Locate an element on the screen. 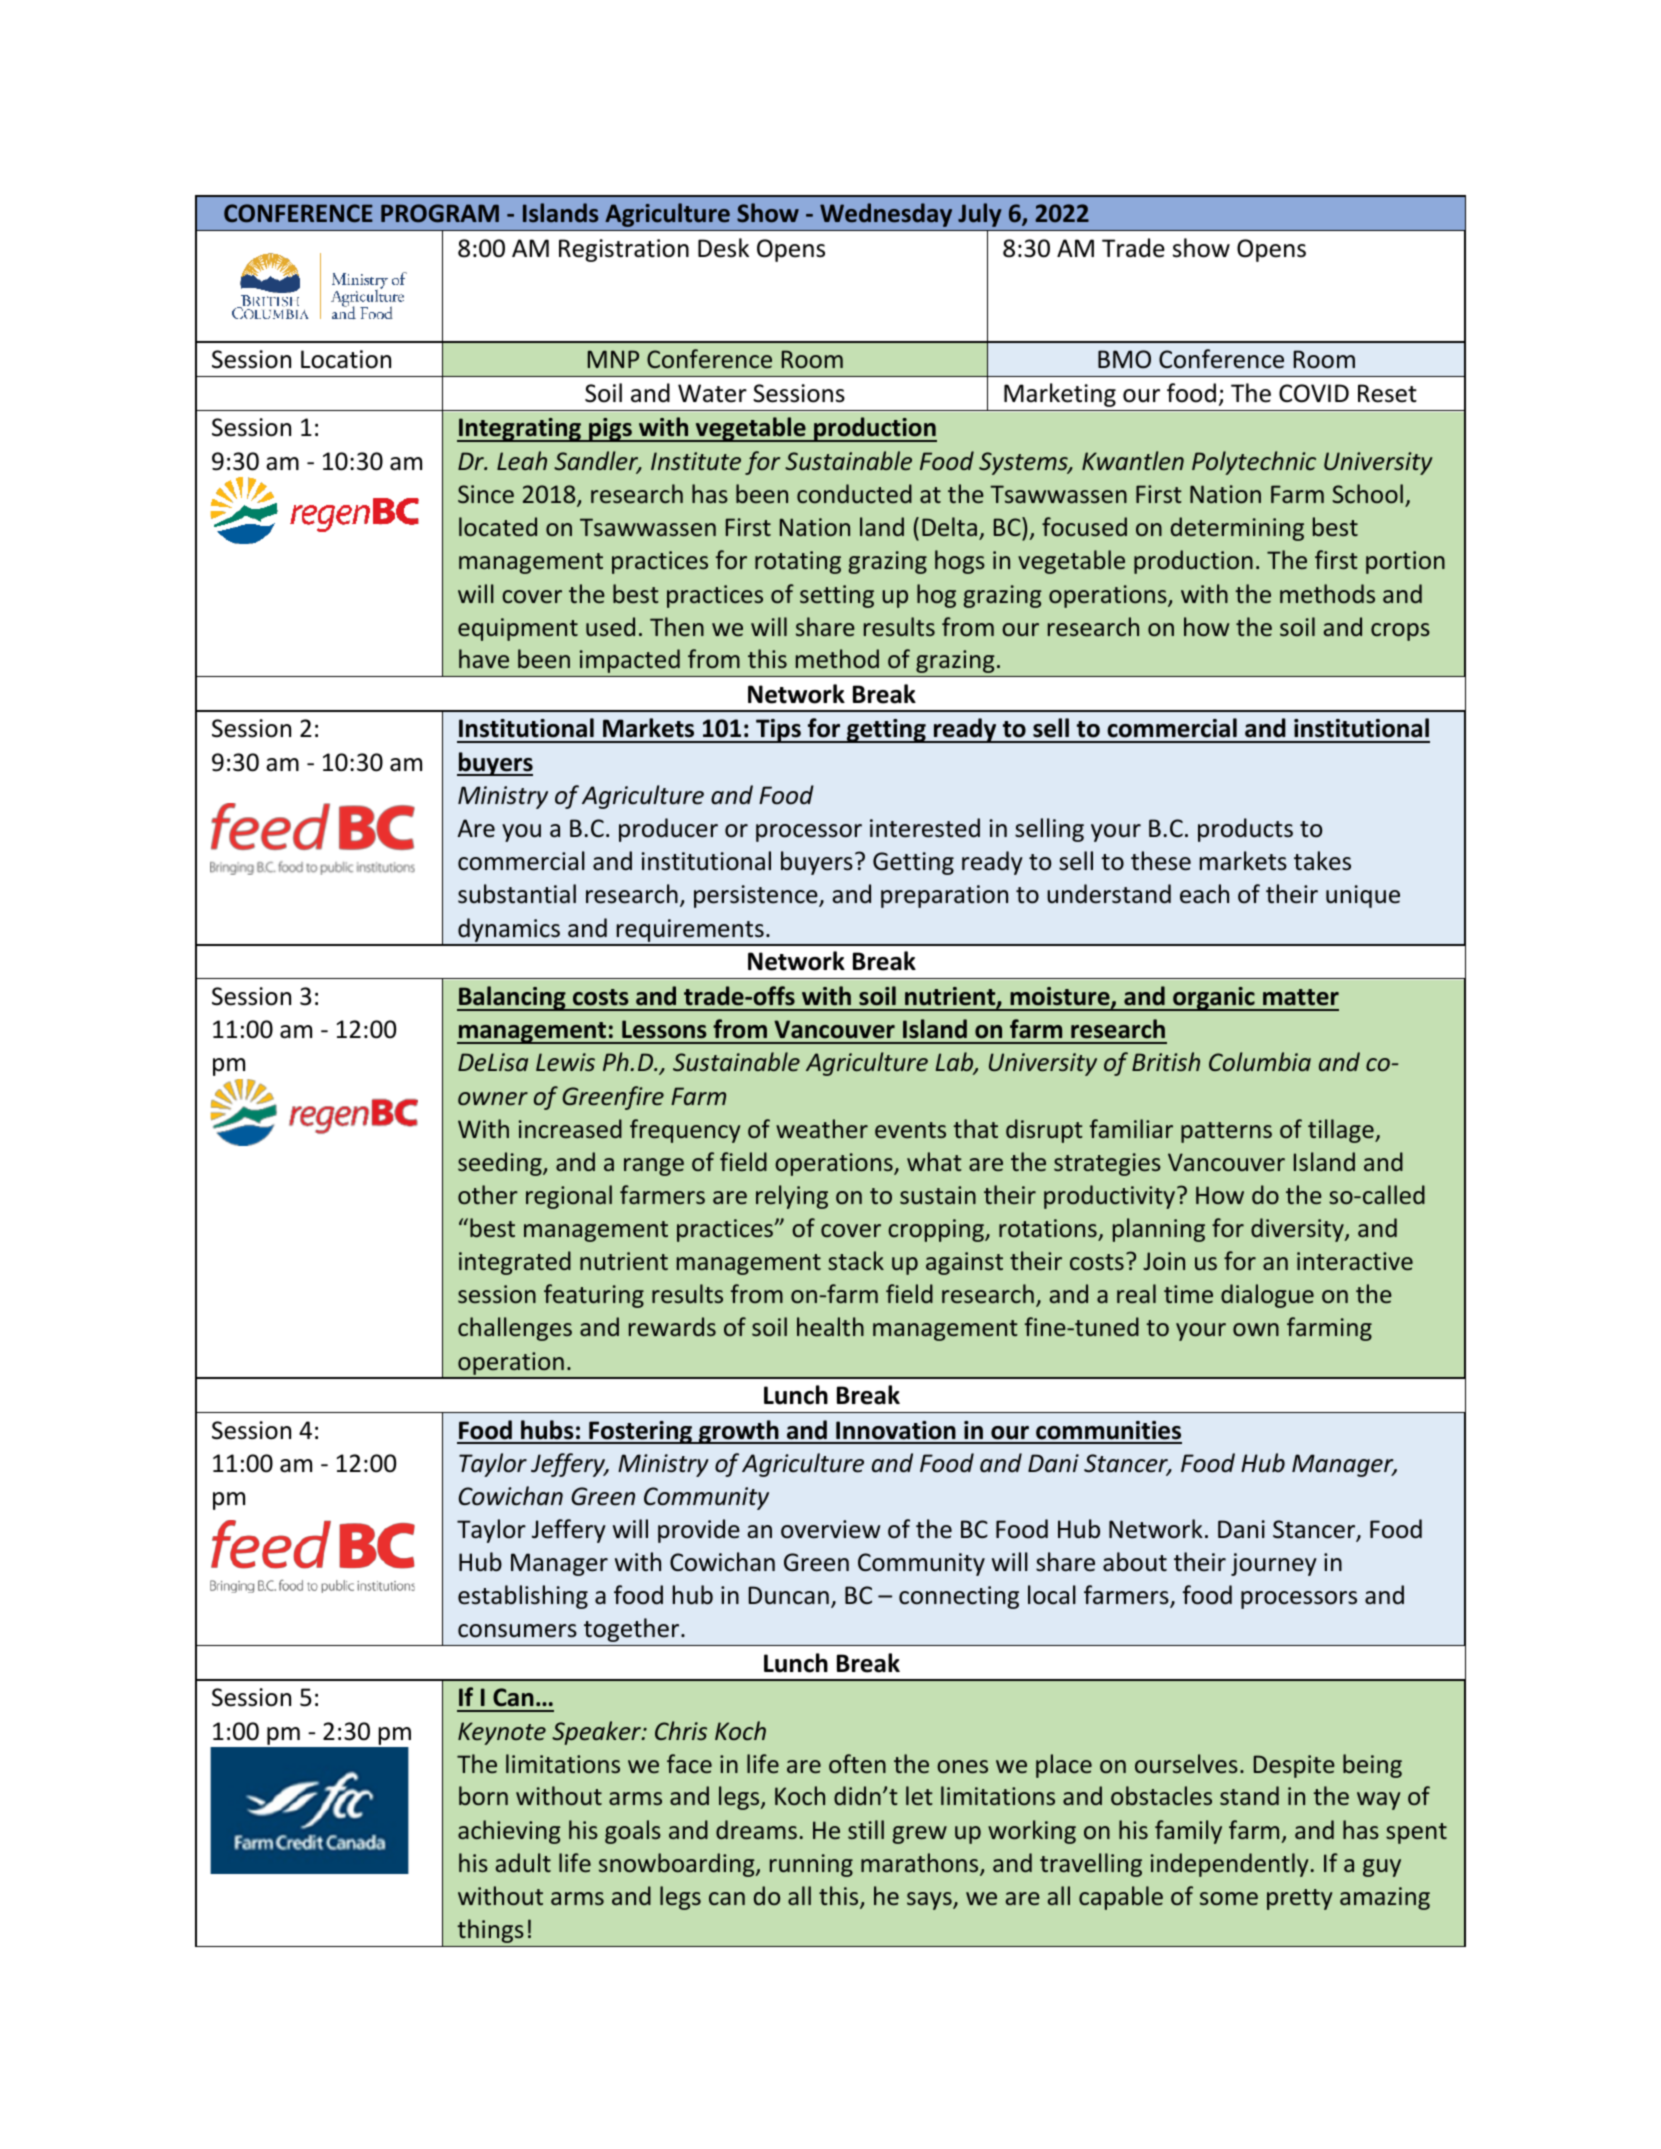  challenges is located at coordinates (515, 1329).
